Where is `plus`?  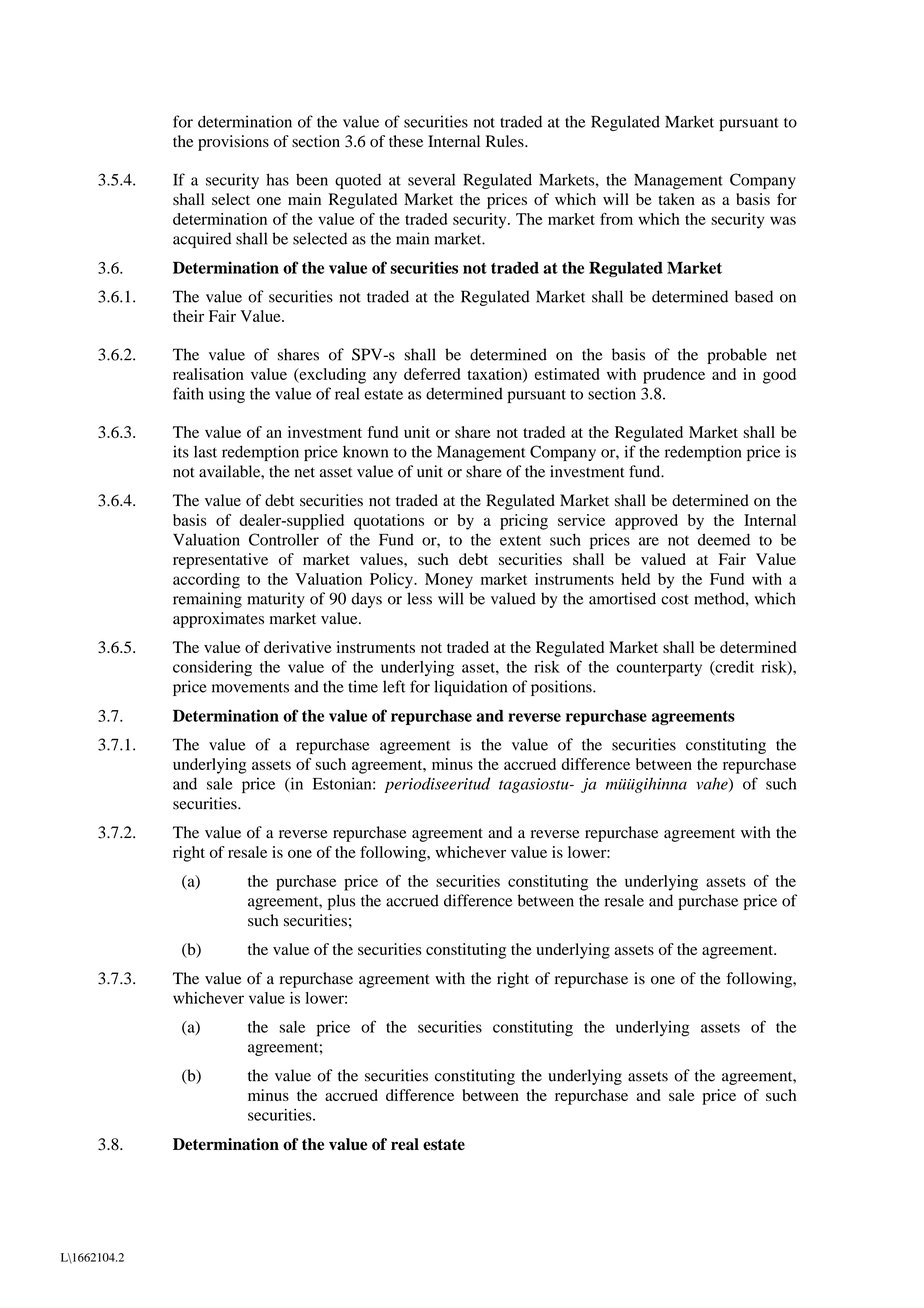 plus is located at coordinates (341, 902).
